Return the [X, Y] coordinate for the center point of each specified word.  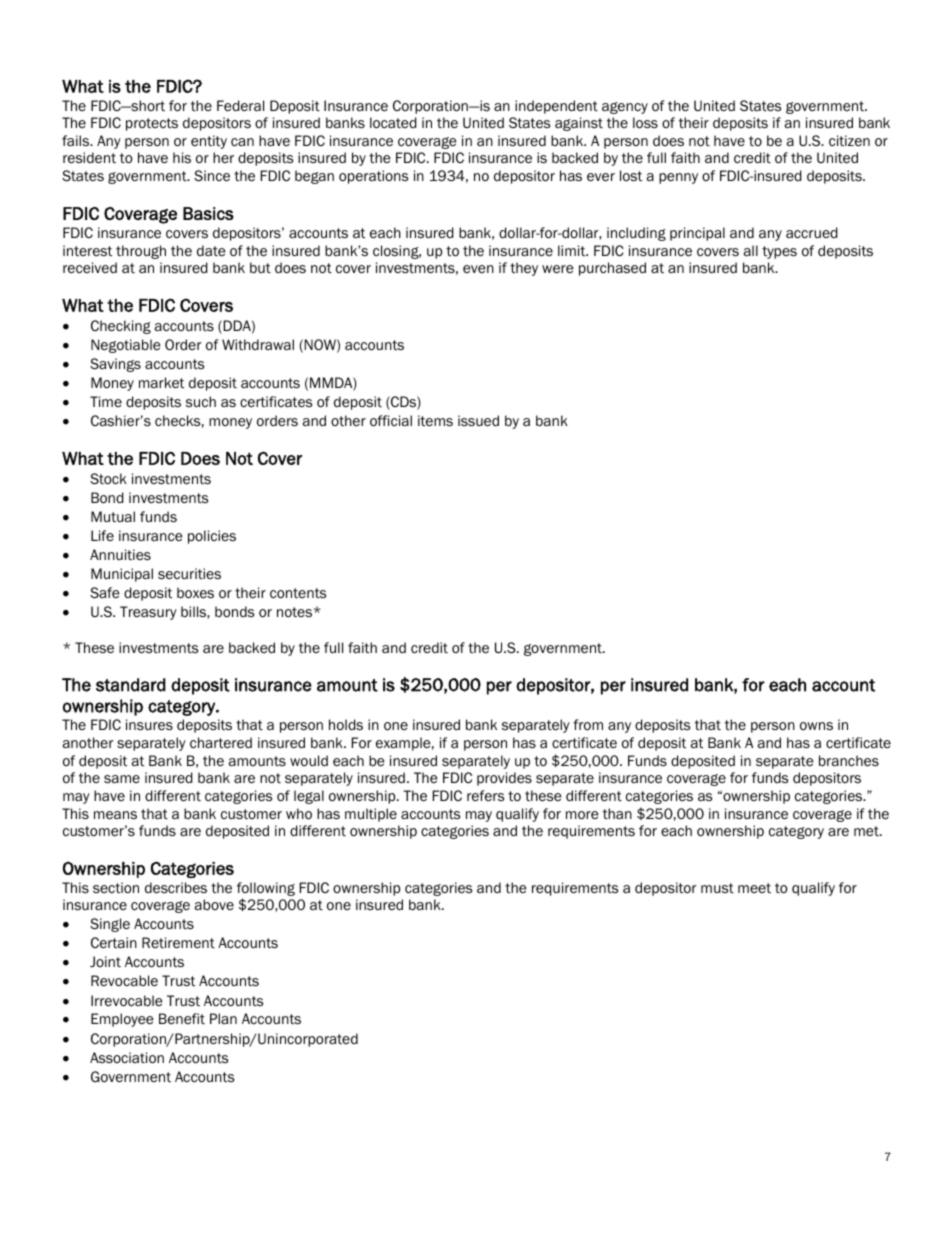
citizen [849, 140]
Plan [223, 1018]
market [161, 383]
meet [754, 888]
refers [485, 795]
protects [152, 124]
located [393, 123]
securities [189, 574]
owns [816, 726]
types [779, 252]
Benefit [182, 1018]
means [115, 815]
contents [298, 593]
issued [478, 421]
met [867, 831]
